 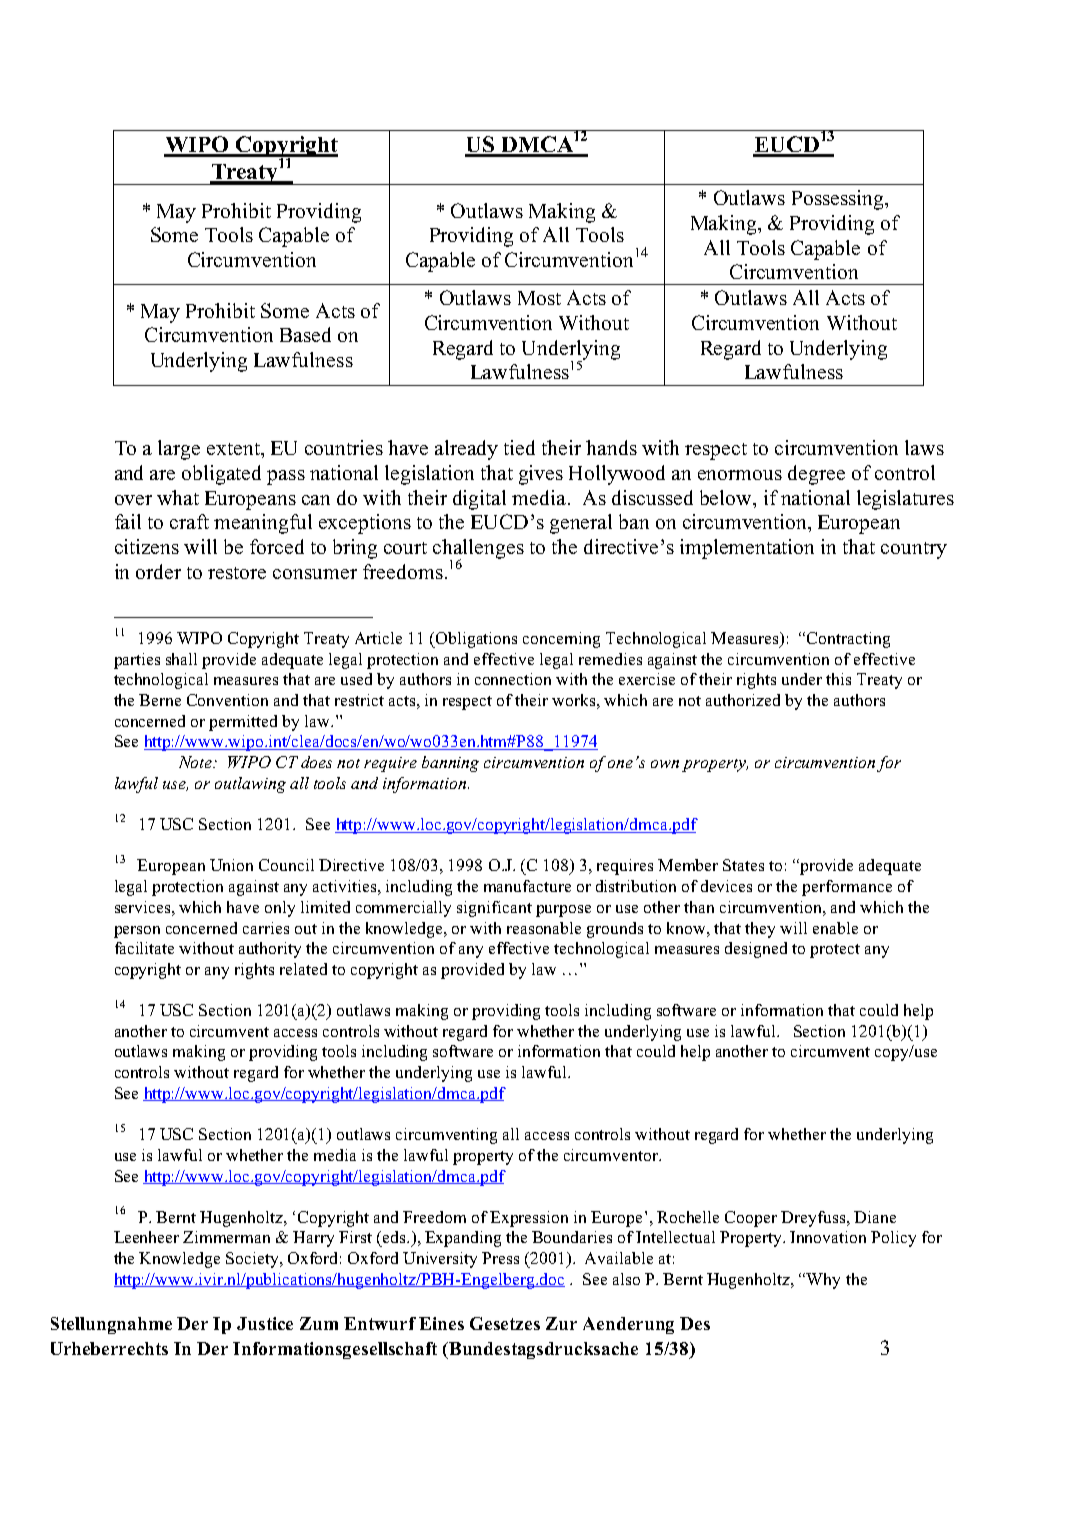 I want to click on Society, so click(x=253, y=1260).
